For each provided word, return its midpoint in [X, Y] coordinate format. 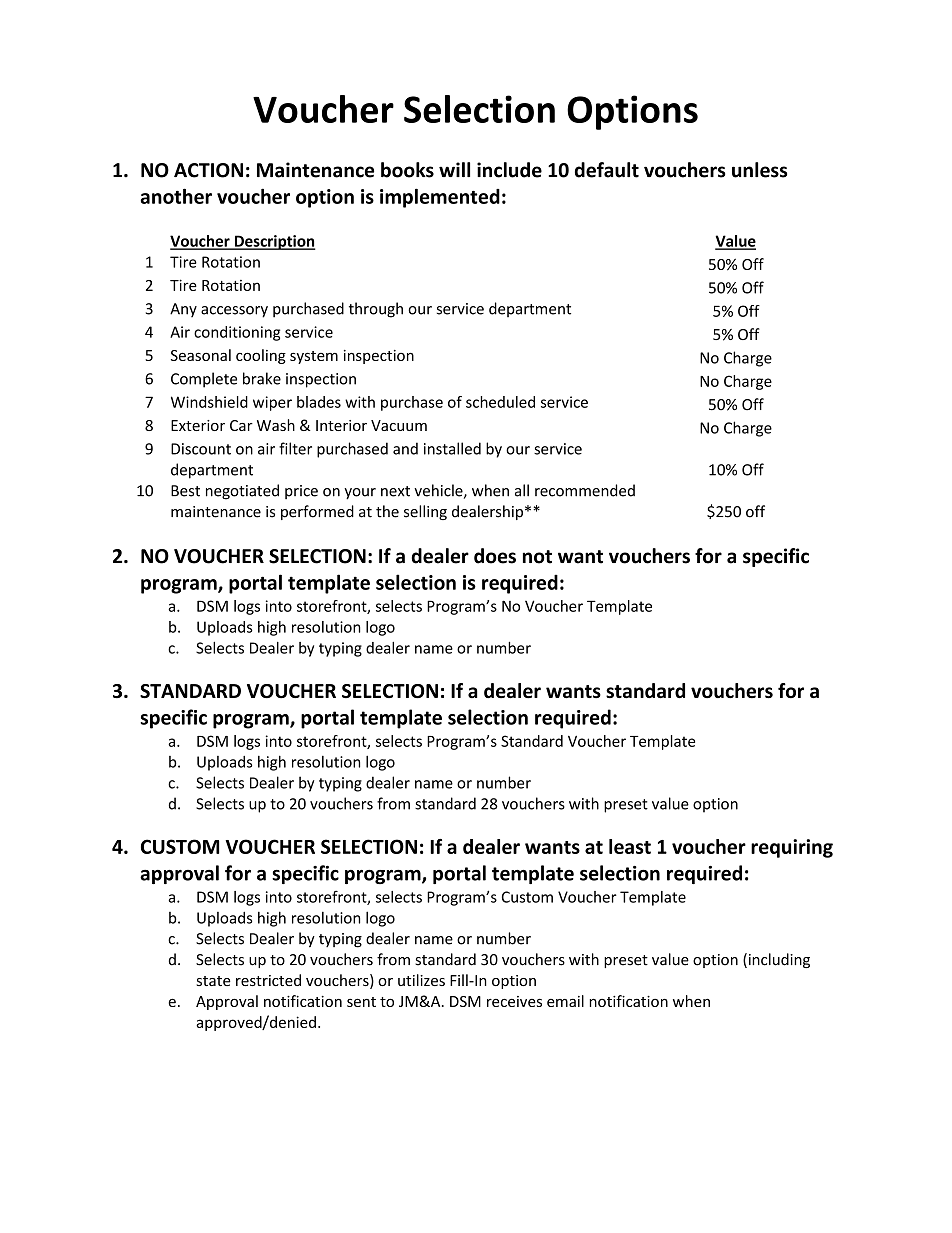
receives [514, 1001]
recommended [585, 490]
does [495, 556]
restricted [268, 980]
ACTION [208, 170]
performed [317, 512]
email [565, 1001]
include [509, 170]
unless [759, 170]
